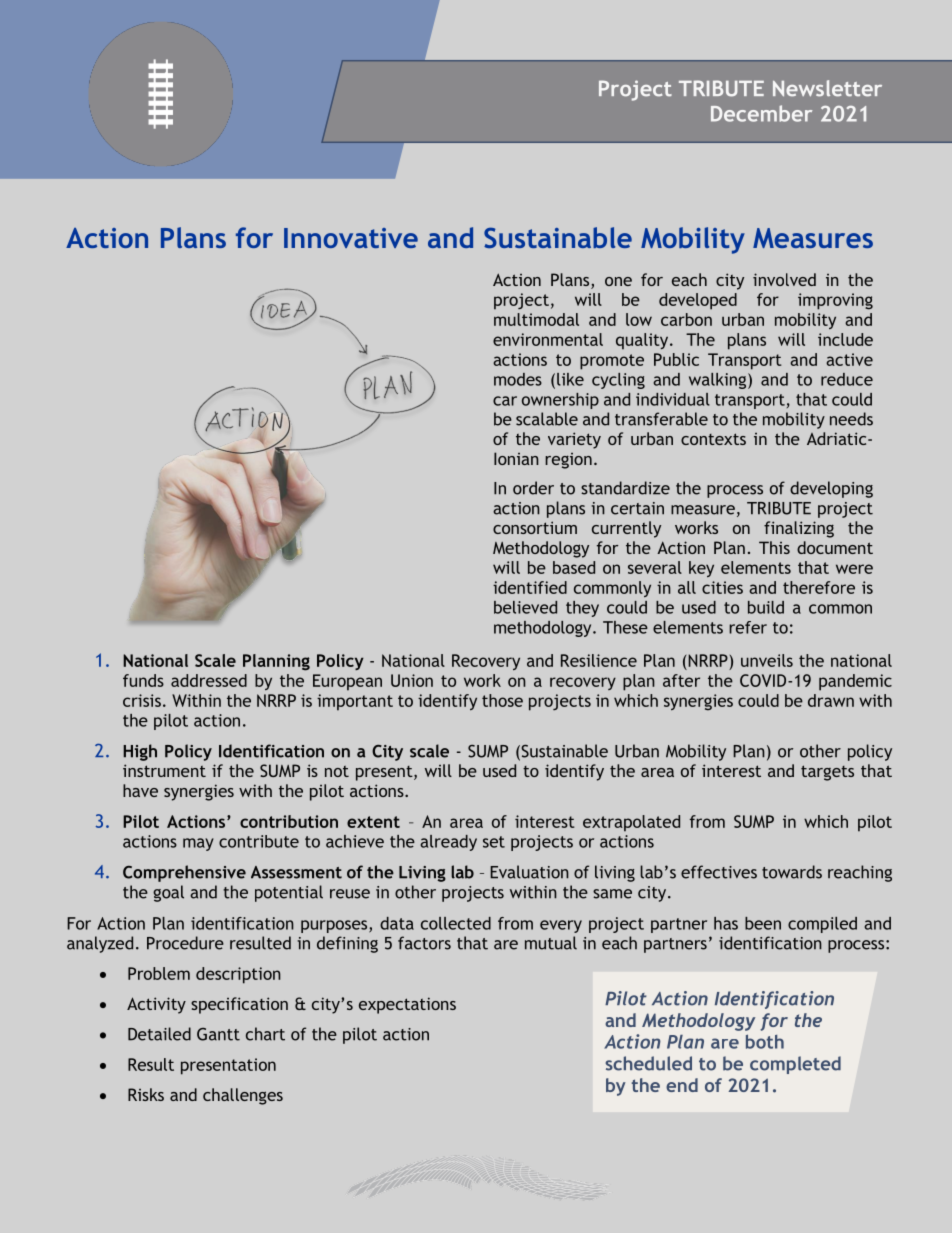  I want to click on Innovative, so click(351, 238).
